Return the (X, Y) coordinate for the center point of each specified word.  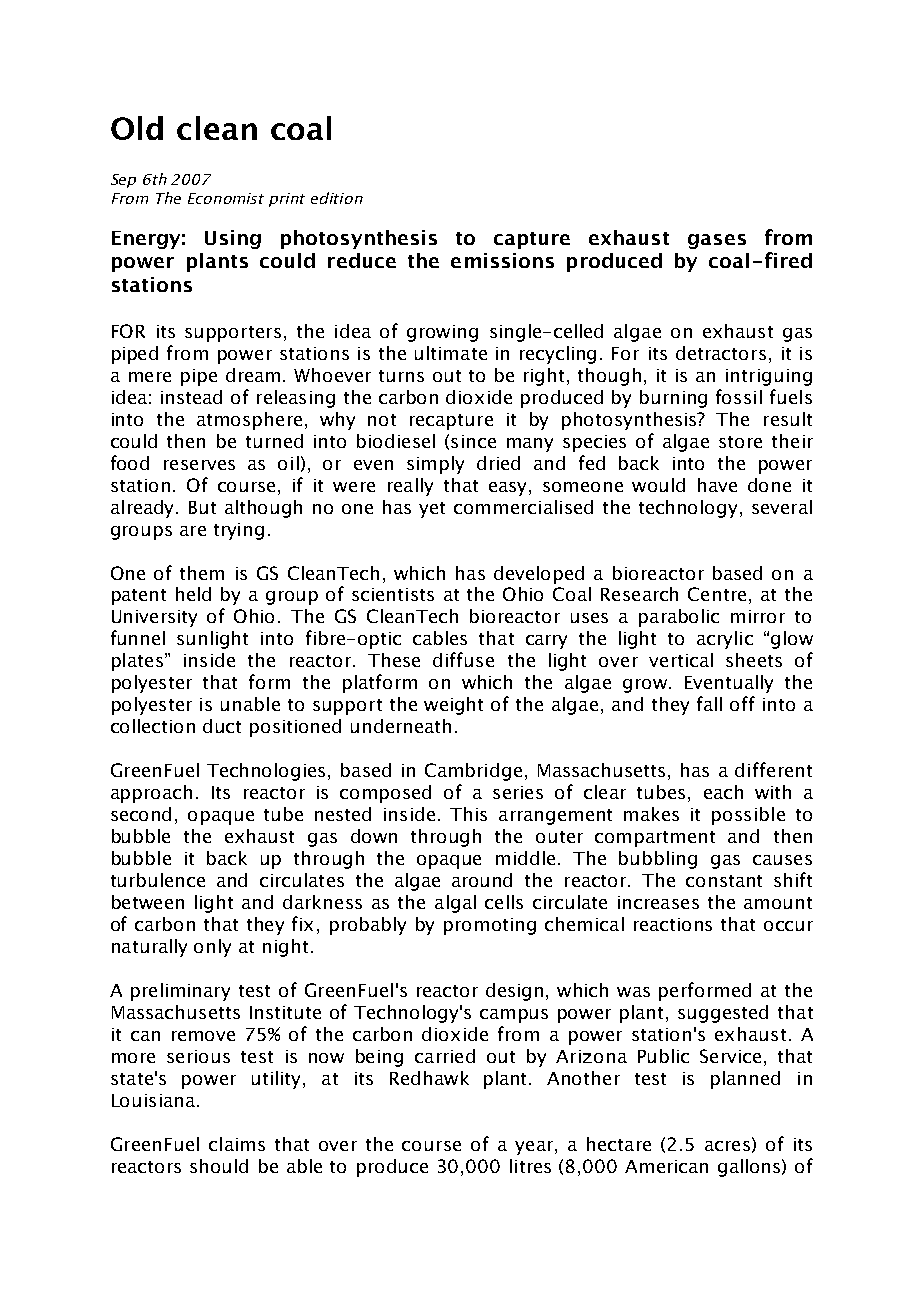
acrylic (725, 640)
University (154, 618)
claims (237, 1144)
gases (717, 241)
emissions (502, 260)
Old (137, 128)
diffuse (463, 659)
